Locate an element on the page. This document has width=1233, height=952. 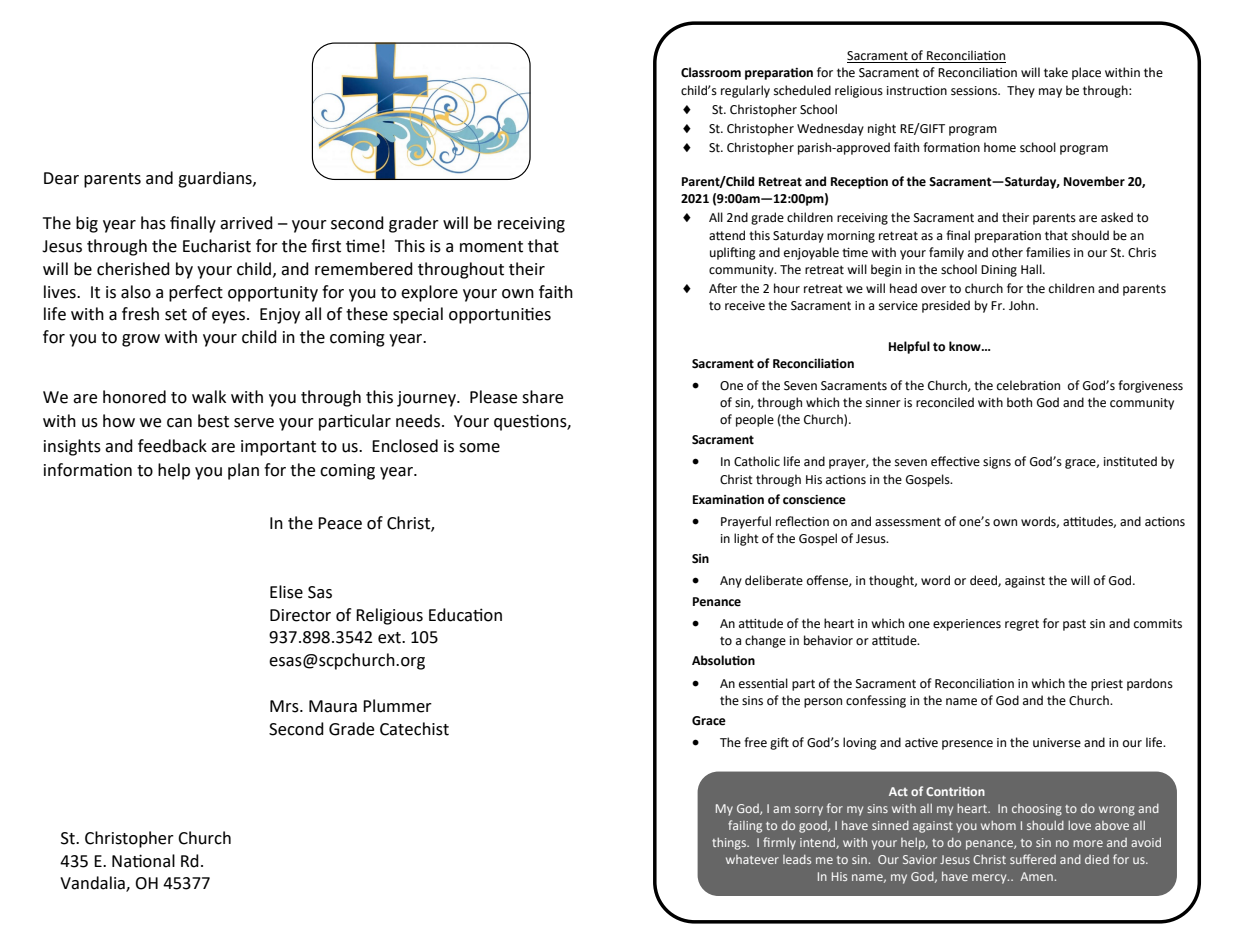
National is located at coordinates (143, 861).
